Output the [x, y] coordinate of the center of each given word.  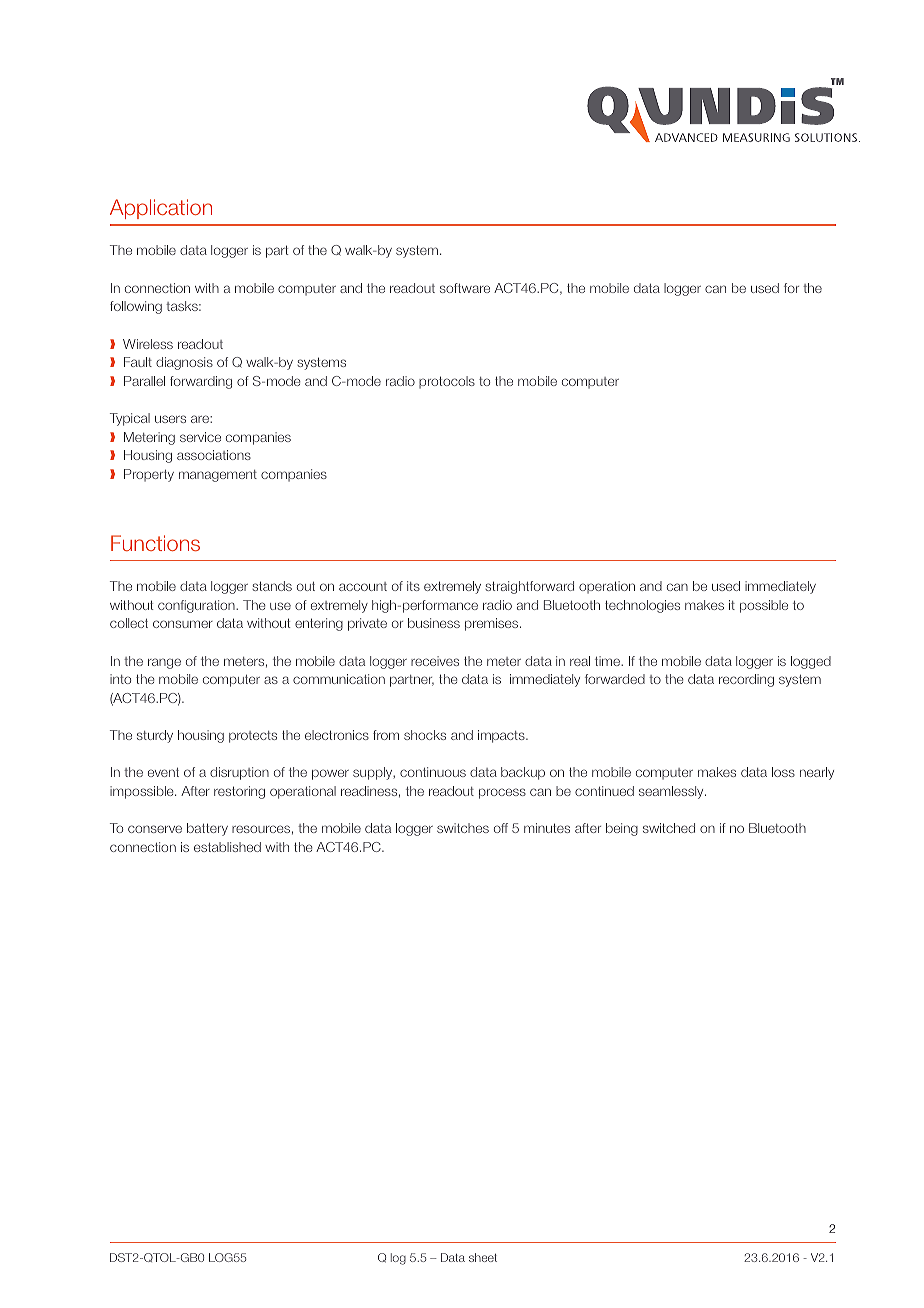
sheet [483, 1257]
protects [253, 737]
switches [463, 828]
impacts [502, 736]
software [465, 288]
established [227, 847]
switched [669, 828]
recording [746, 680]
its [413, 586]
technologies [642, 606]
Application [161, 209]
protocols [447, 382]
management [218, 476]
